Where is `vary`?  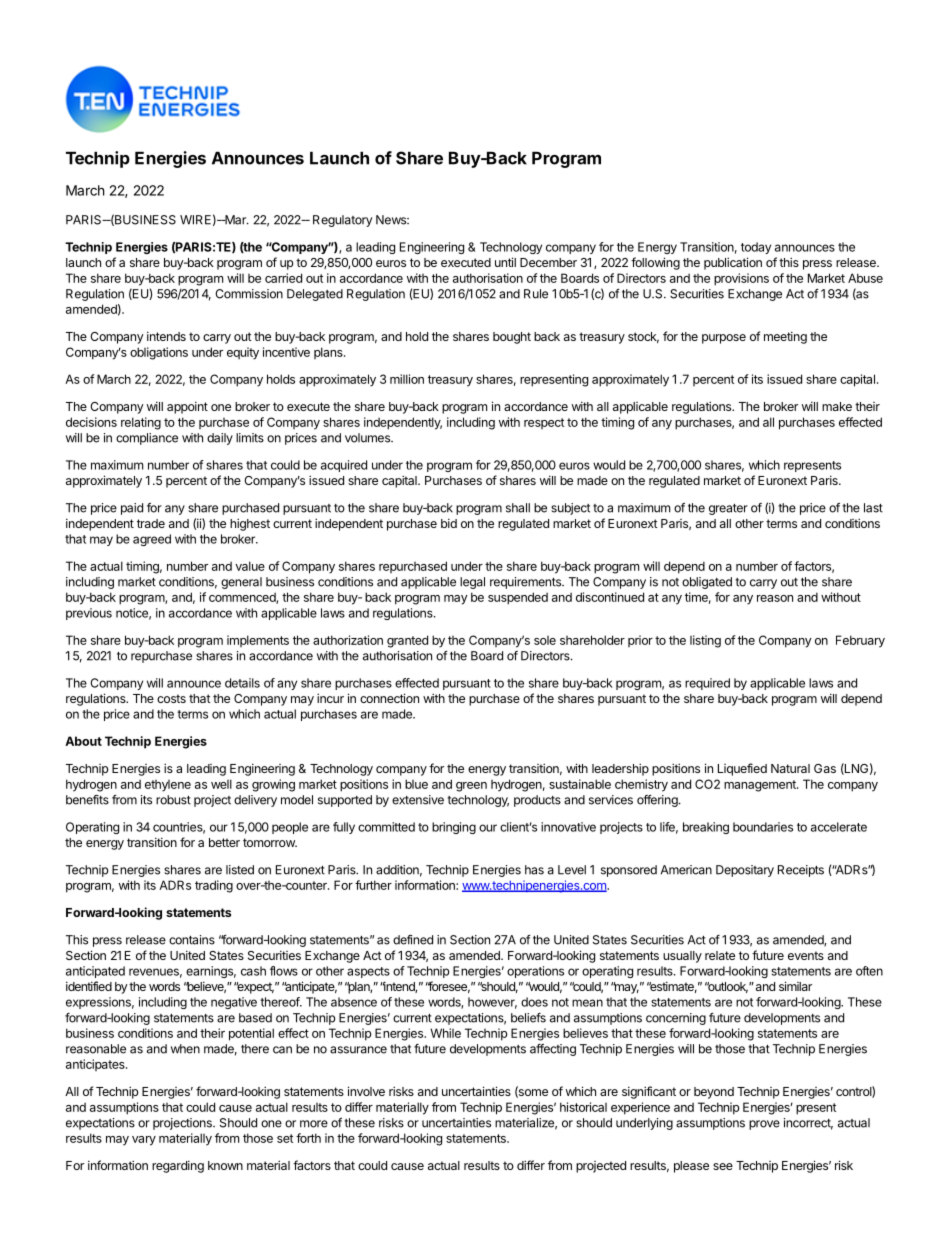
vary is located at coordinates (144, 1141).
